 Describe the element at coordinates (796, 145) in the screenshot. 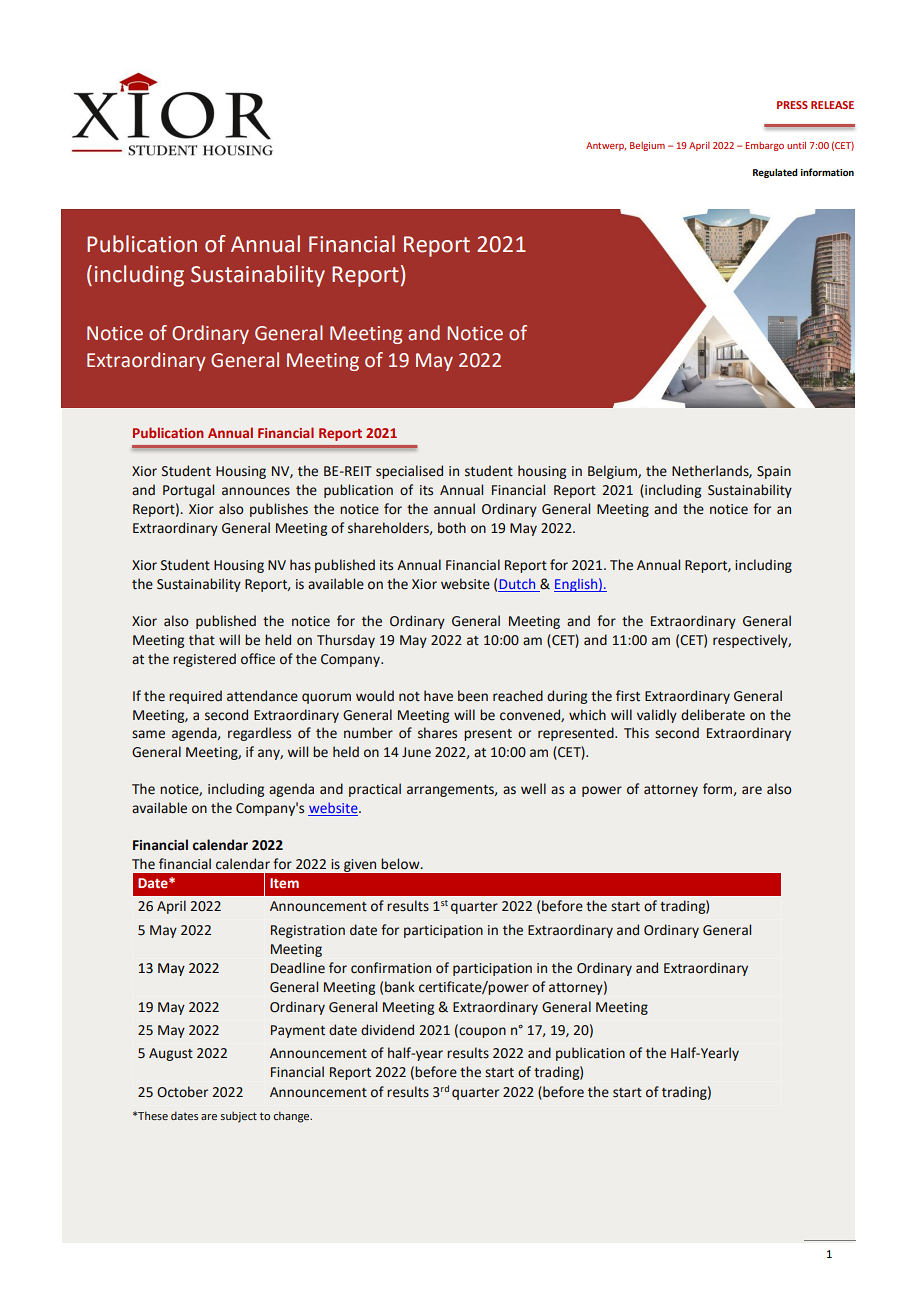

I see `until` at that location.
